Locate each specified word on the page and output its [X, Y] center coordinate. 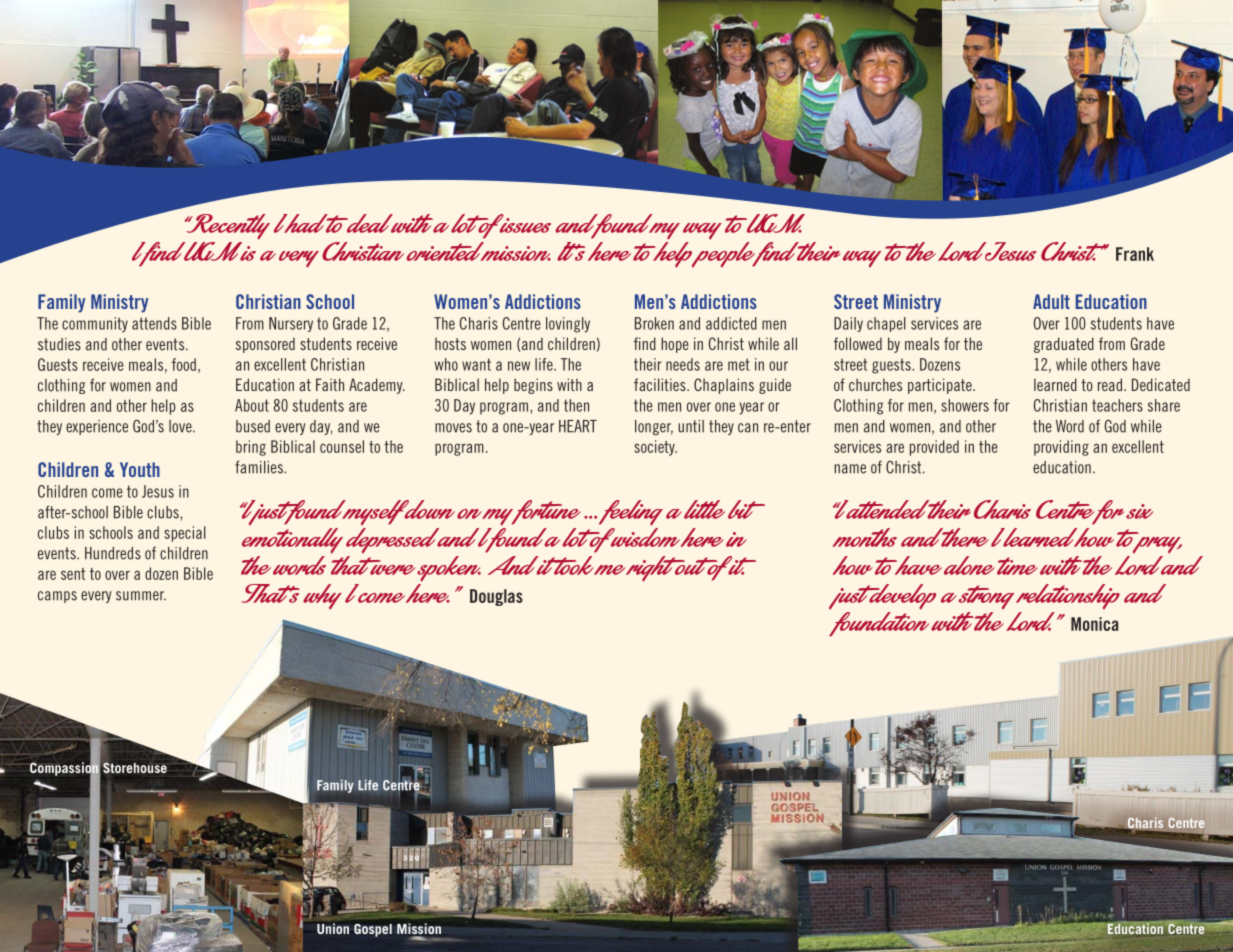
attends [154, 323]
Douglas [496, 597]
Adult [1051, 301]
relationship [1068, 596]
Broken [654, 323]
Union [333, 928]
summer [141, 596]
